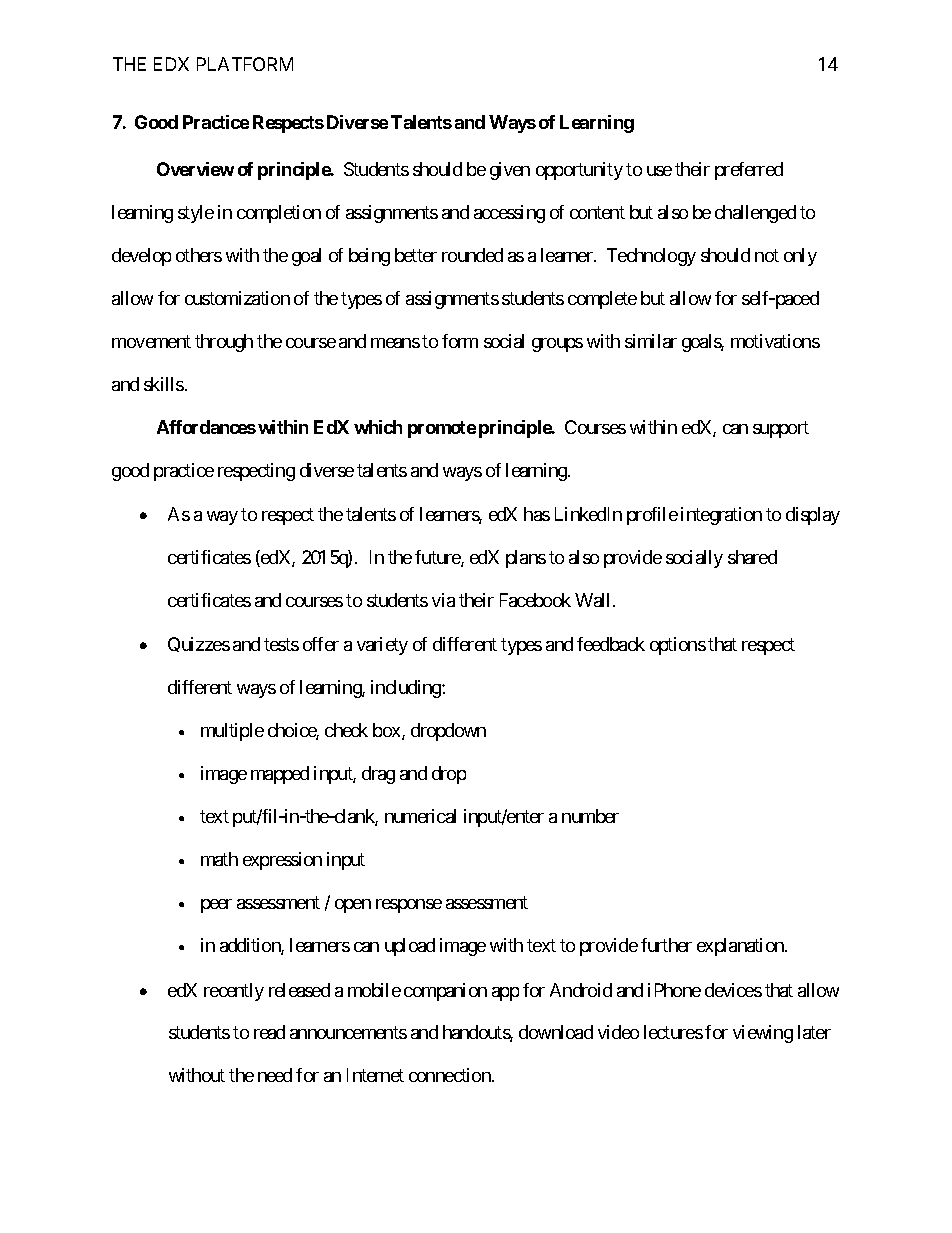 The image size is (952, 1233). What do you see at coordinates (196, 214) in the screenshot?
I see `style` at bounding box center [196, 214].
